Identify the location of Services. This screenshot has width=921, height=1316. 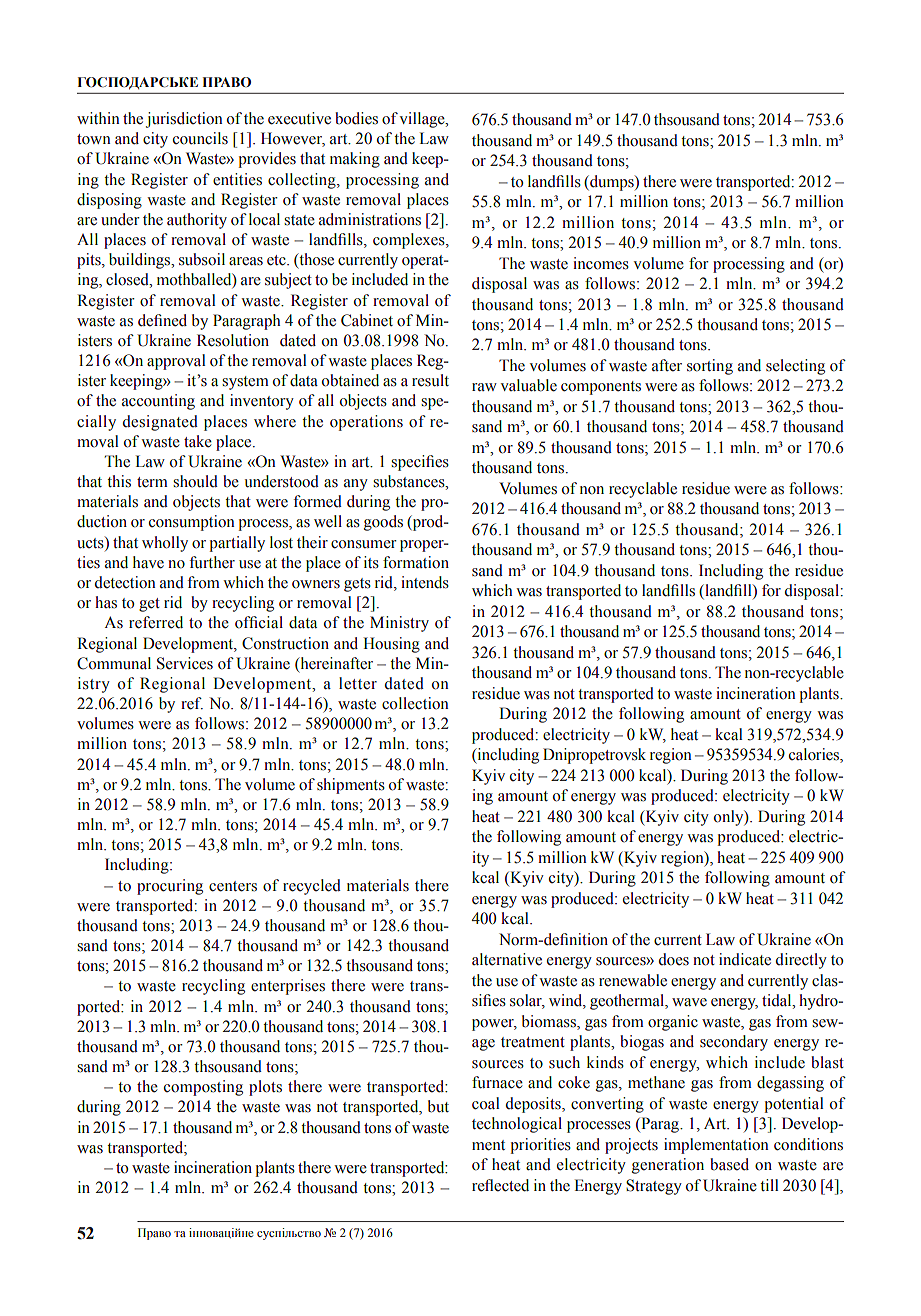
(185, 663).
